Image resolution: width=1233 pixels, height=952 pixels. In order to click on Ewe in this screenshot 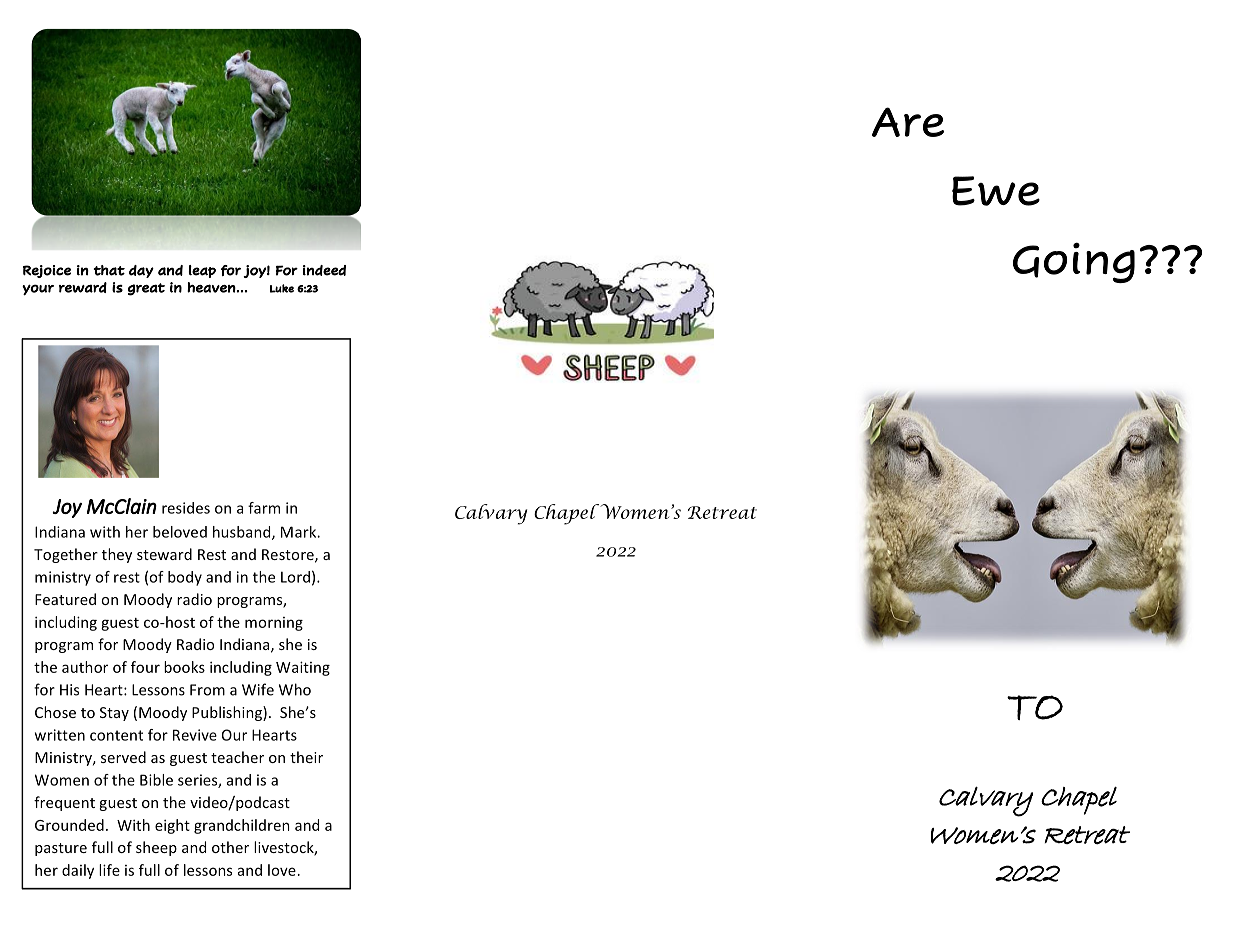, I will do `click(996, 191)`.
